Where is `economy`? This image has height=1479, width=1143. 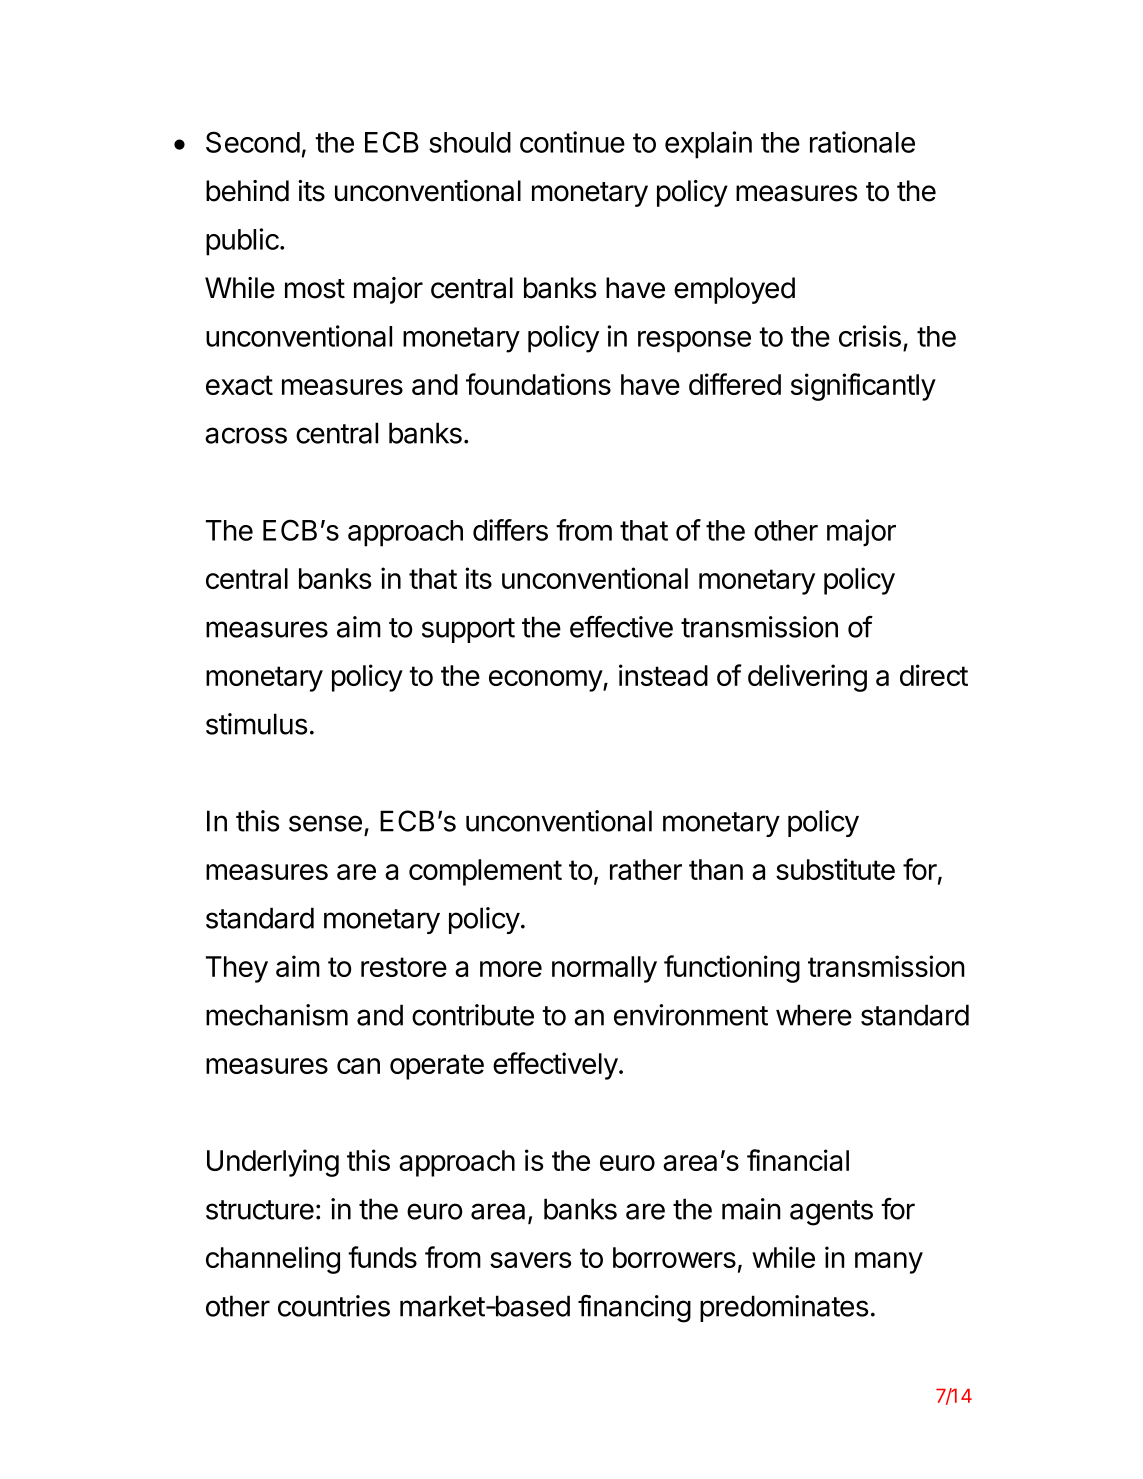
economy is located at coordinates (546, 681).
